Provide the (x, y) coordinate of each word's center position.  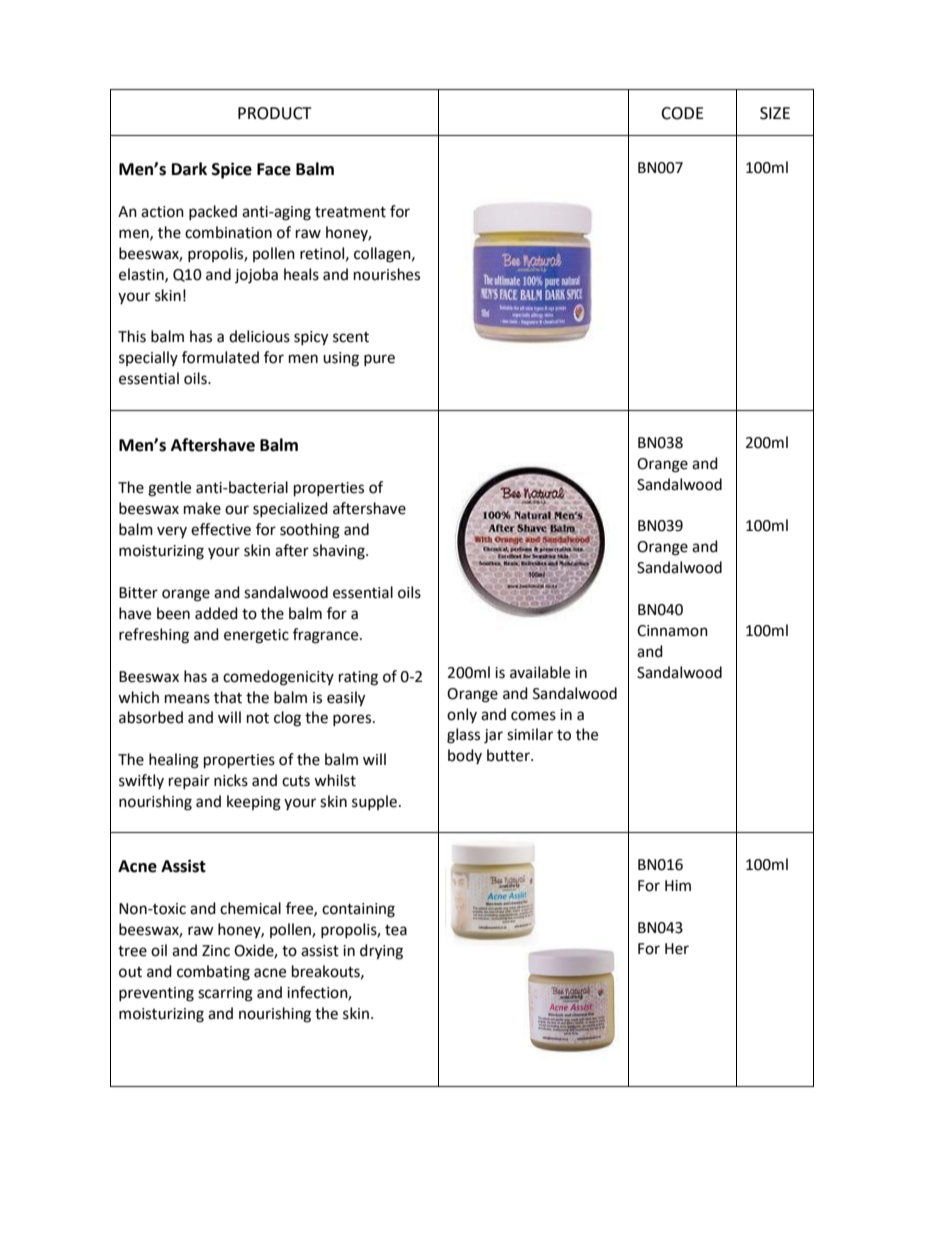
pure (379, 360)
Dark (189, 169)
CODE (682, 113)
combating (213, 973)
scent (351, 337)
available (540, 672)
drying (381, 952)
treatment (350, 212)
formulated (220, 357)
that (228, 697)
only (462, 715)
